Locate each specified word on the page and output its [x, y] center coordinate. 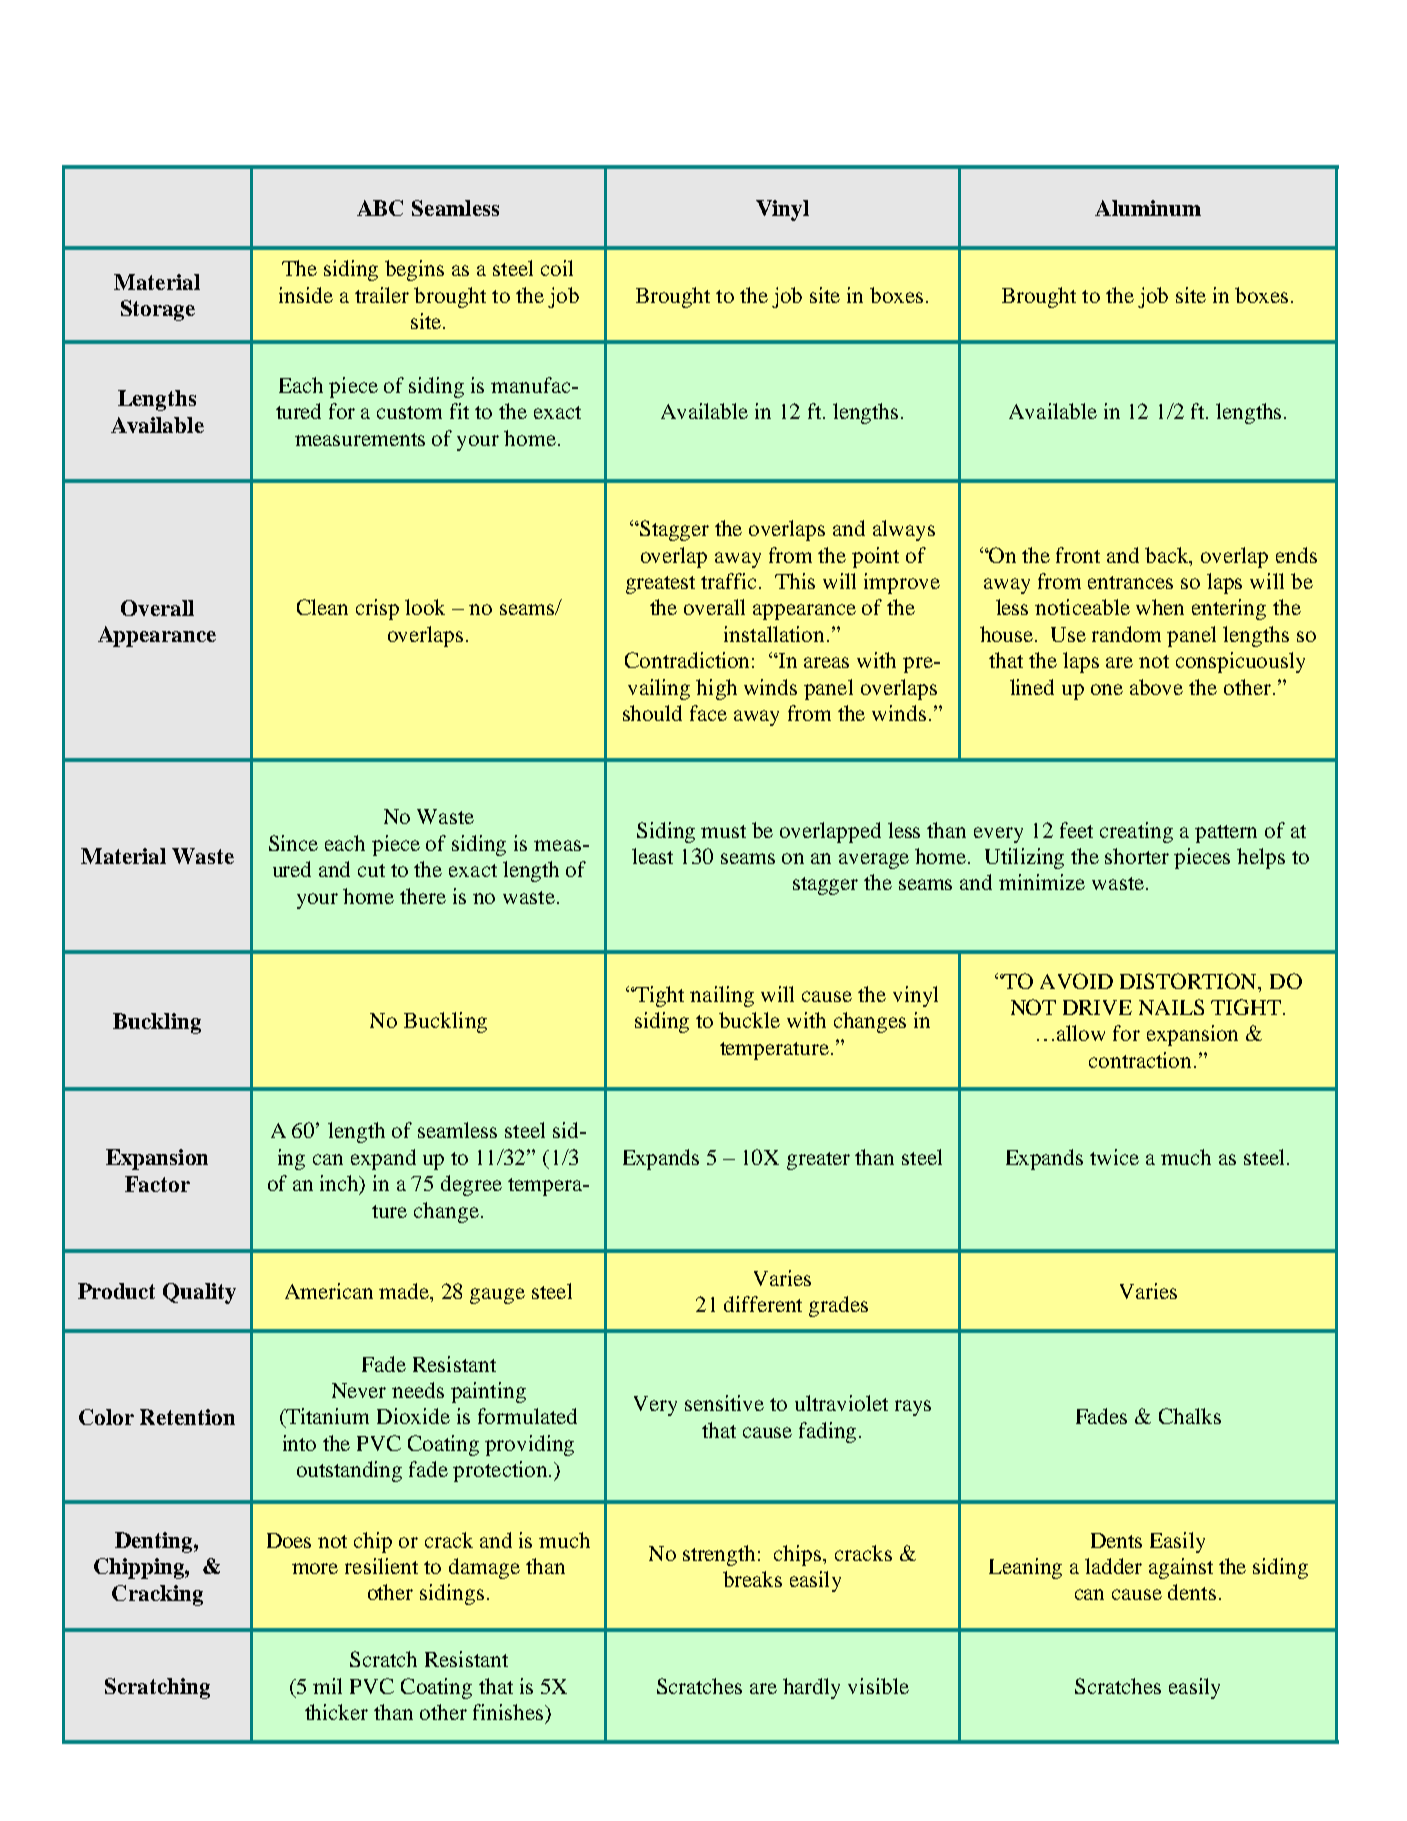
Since [293, 843]
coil [557, 268]
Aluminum [1148, 208]
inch [341, 1184]
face [708, 713]
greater [818, 1161]
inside [306, 295]
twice [1114, 1157]
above [1156, 687]
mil [327, 1686]
